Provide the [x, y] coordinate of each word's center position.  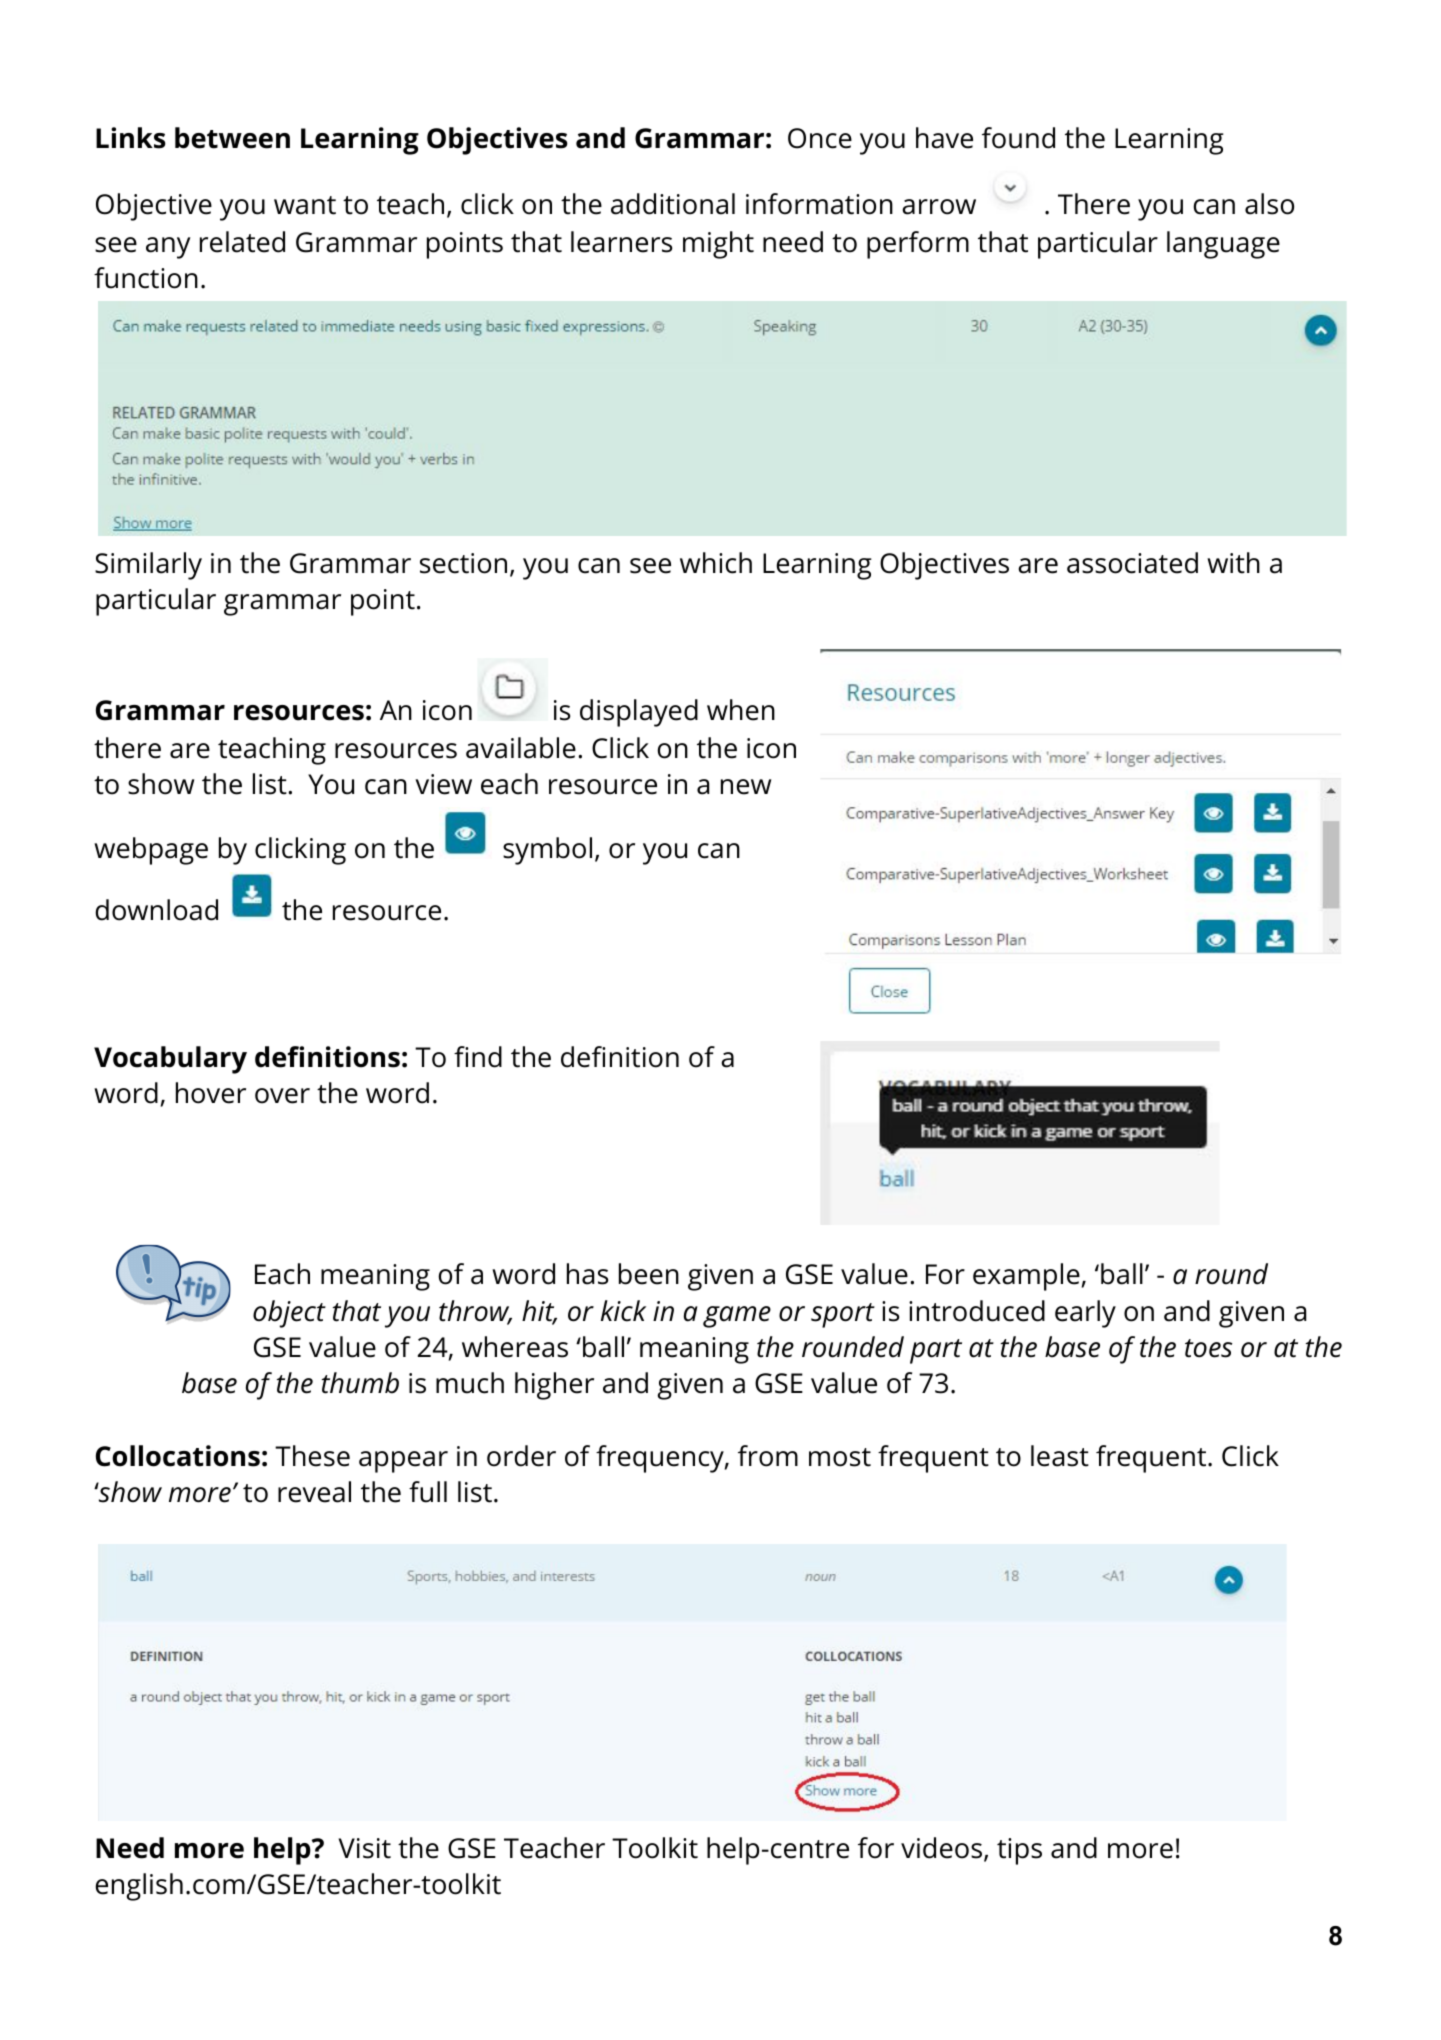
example [1026, 1277]
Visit [365, 1848]
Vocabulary [170, 1060]
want [305, 205]
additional [673, 204]
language [1223, 245]
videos [941, 1848]
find [478, 1057]
